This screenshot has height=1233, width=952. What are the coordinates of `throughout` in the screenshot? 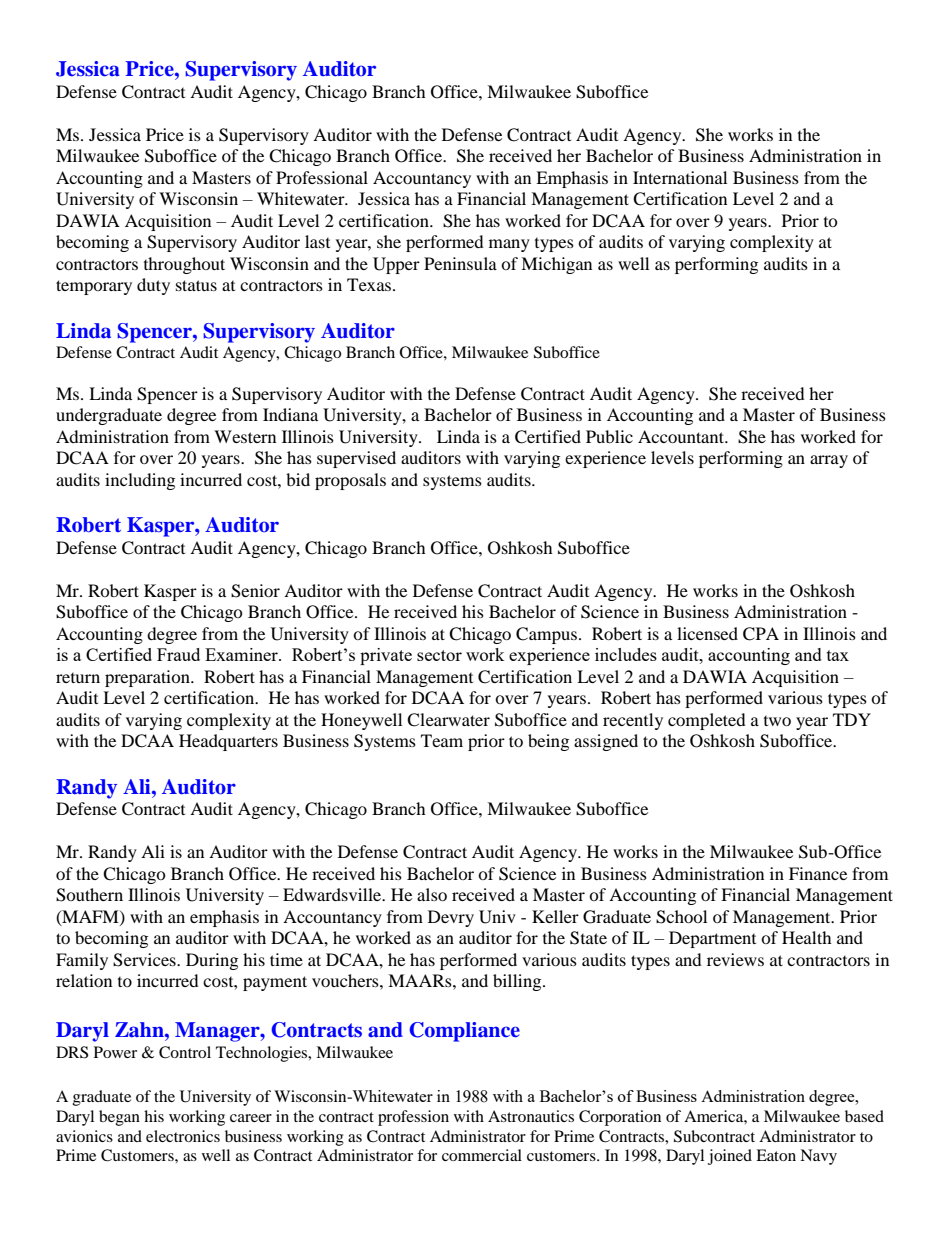 It's located at (184, 265).
